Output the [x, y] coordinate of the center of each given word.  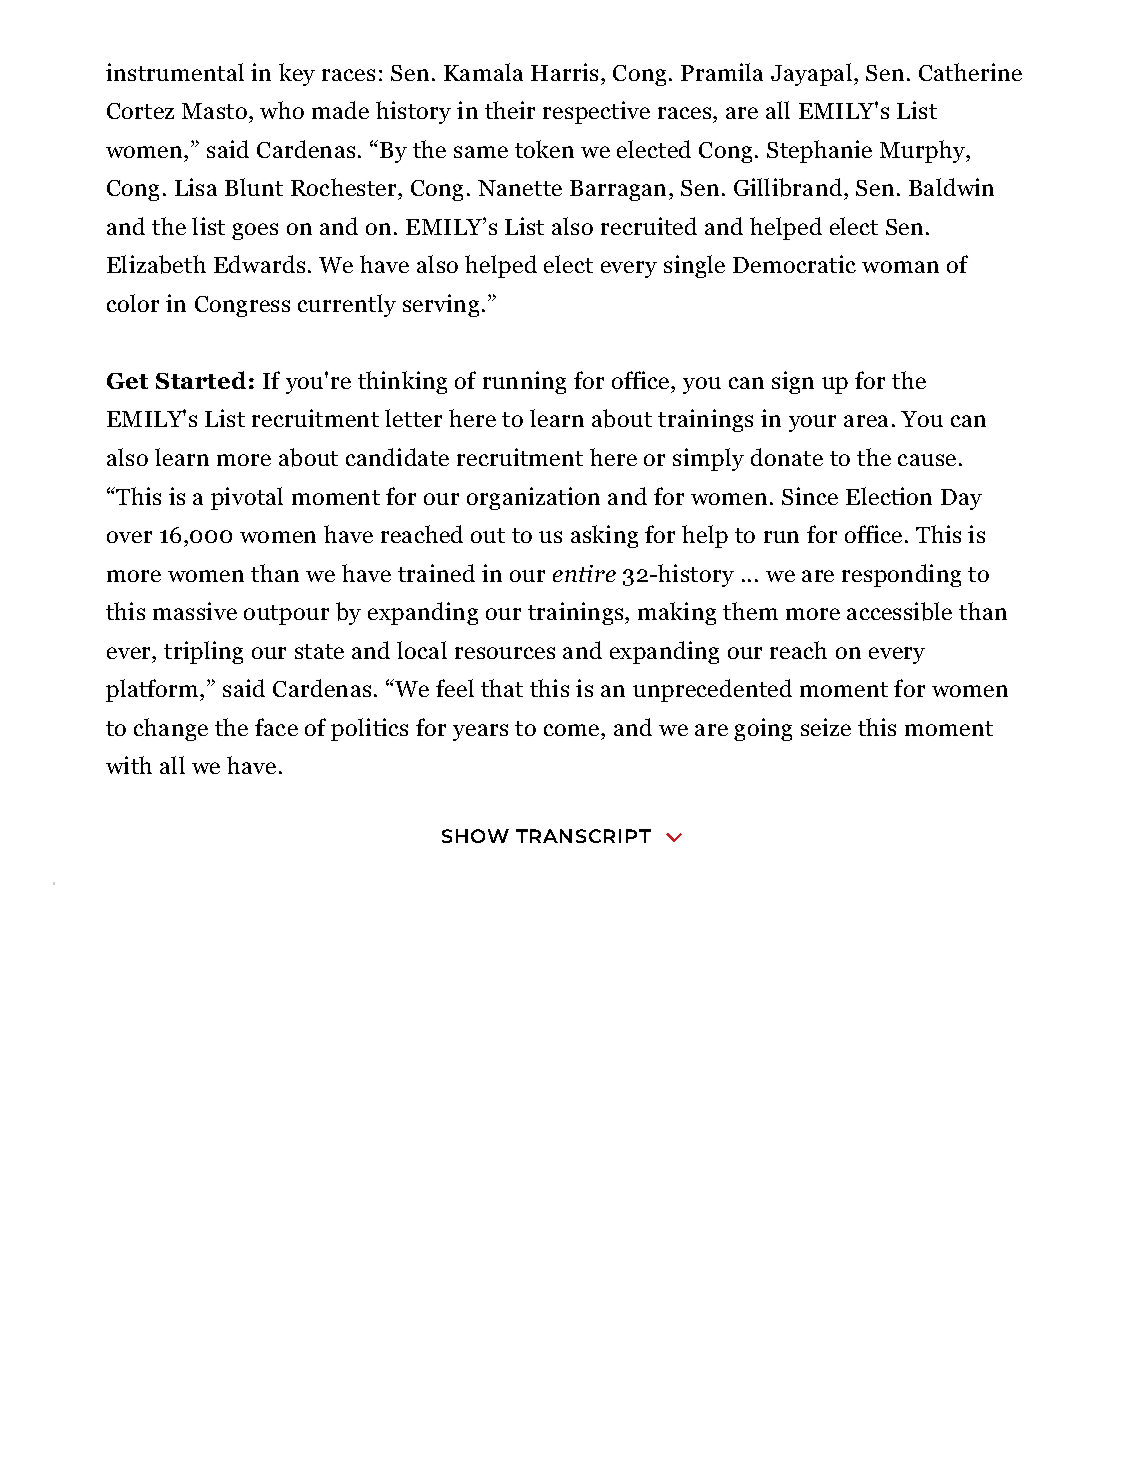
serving [441, 305]
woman [900, 267]
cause [927, 460]
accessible [899, 611]
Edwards [259, 264]
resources [505, 653]
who [282, 110]
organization [533, 498]
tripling [203, 652]
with [129, 765]
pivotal [247, 498]
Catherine [970, 72]
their [510, 110]
